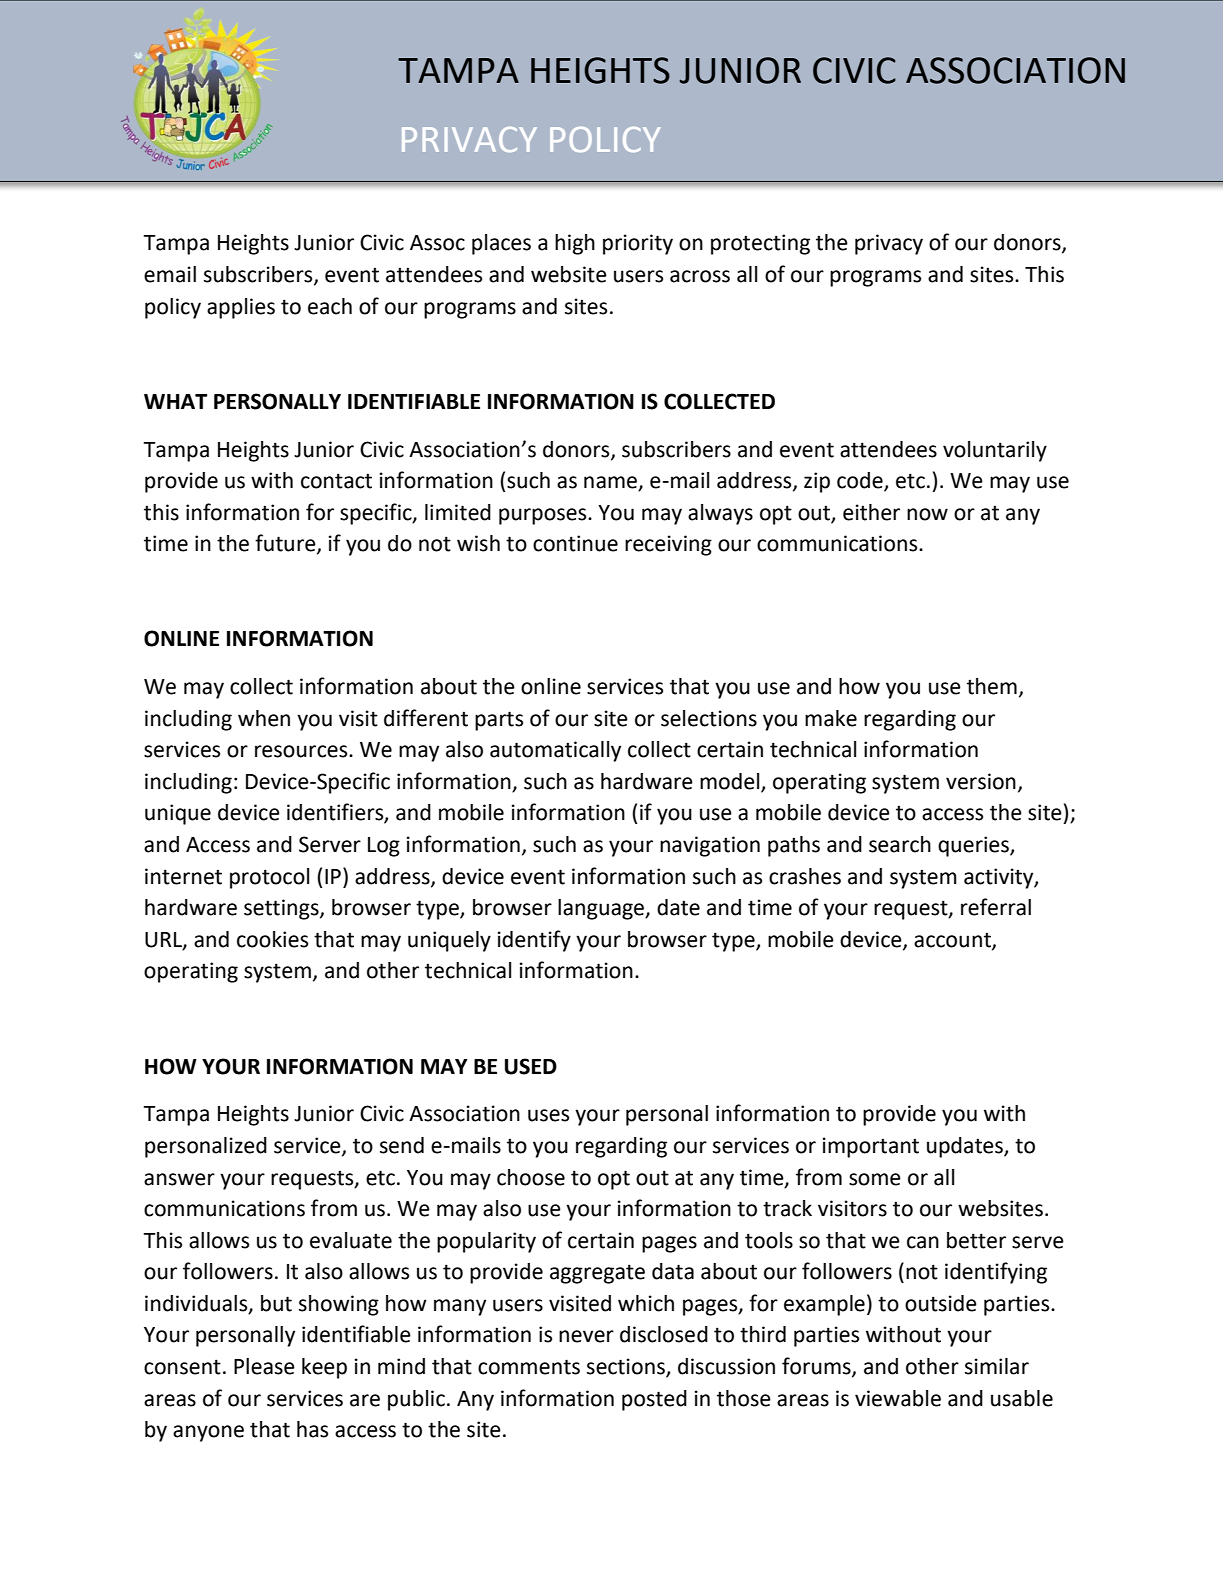 This screenshot has height=1583, width=1223. What do you see at coordinates (575, 244) in the screenshot?
I see `high` at bounding box center [575, 244].
